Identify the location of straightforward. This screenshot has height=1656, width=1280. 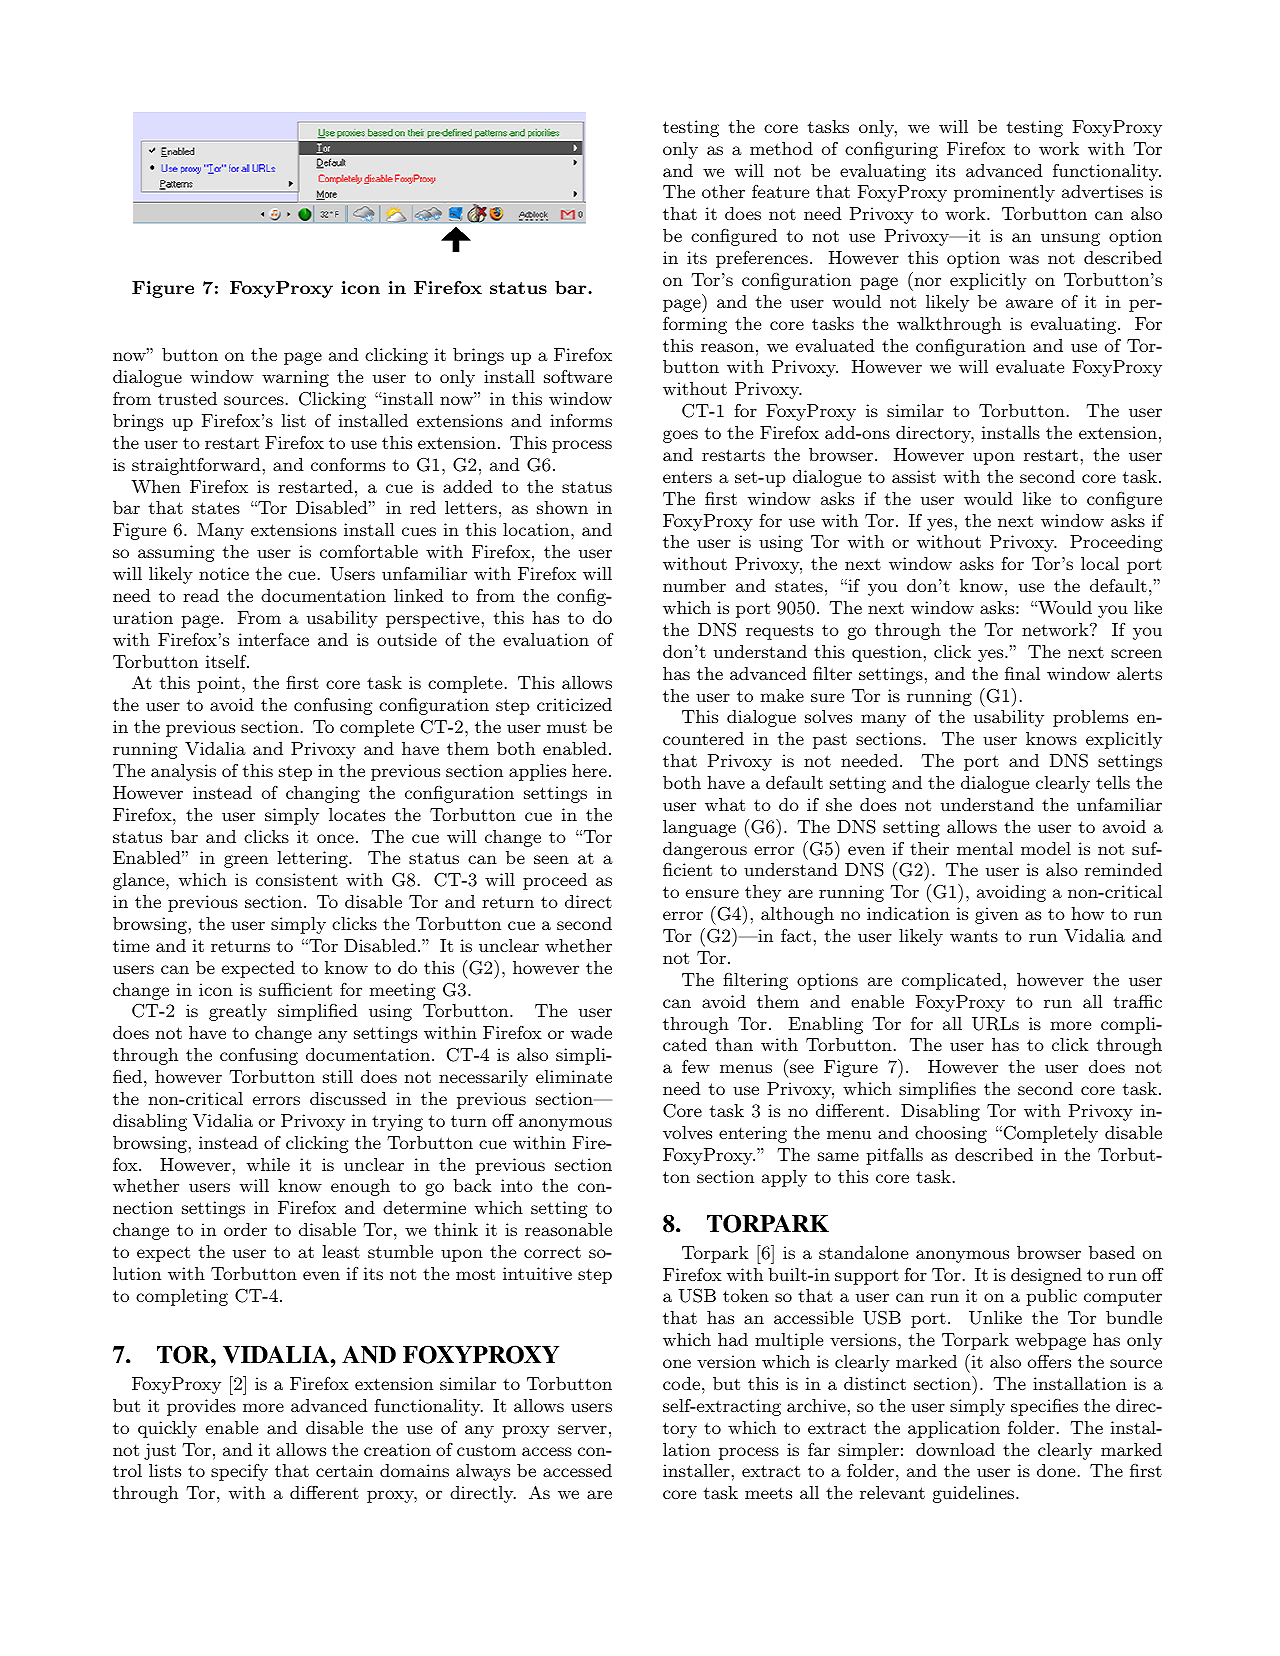
(196, 466).
